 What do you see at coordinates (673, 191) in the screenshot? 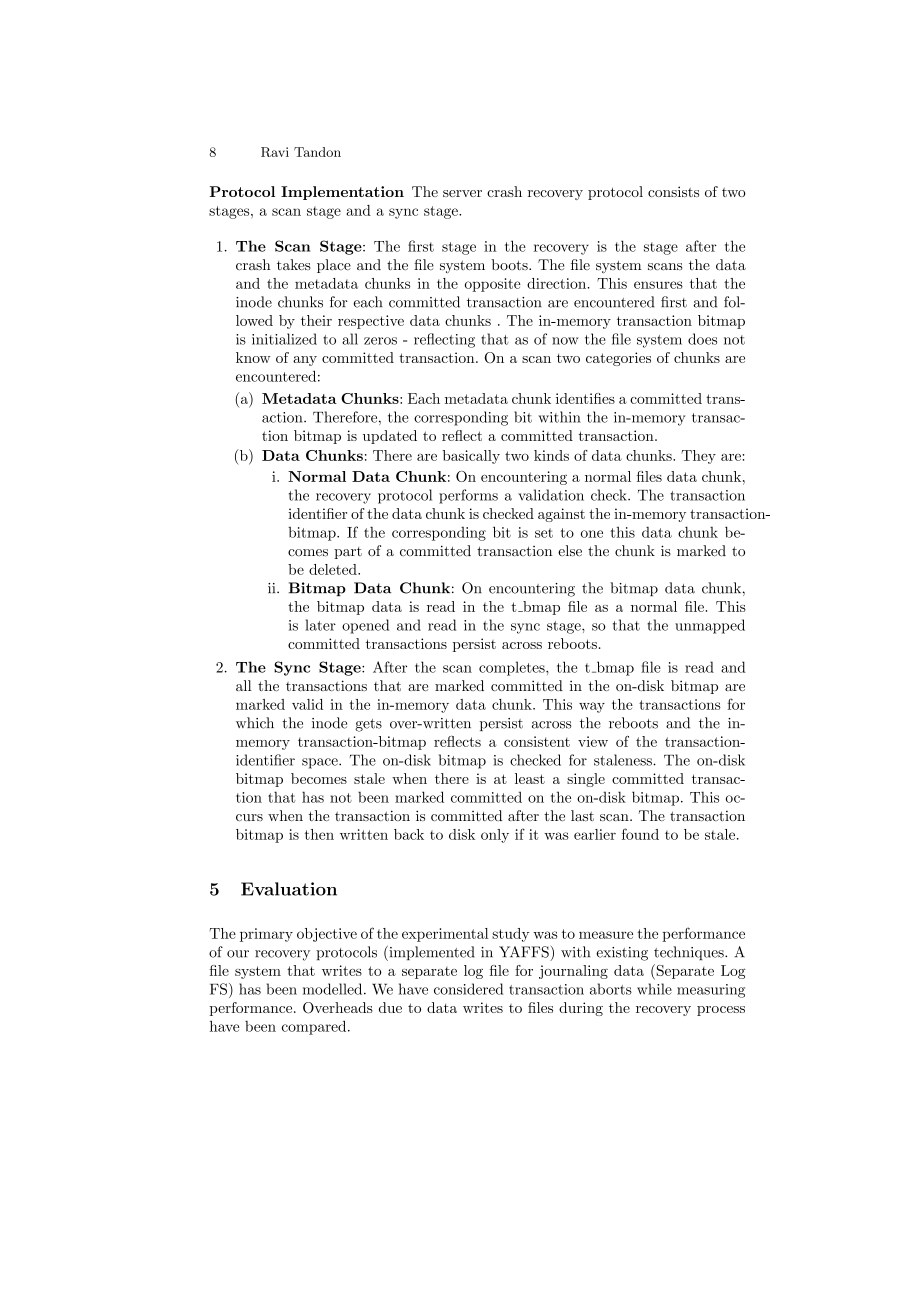
I see `consists` at bounding box center [673, 191].
